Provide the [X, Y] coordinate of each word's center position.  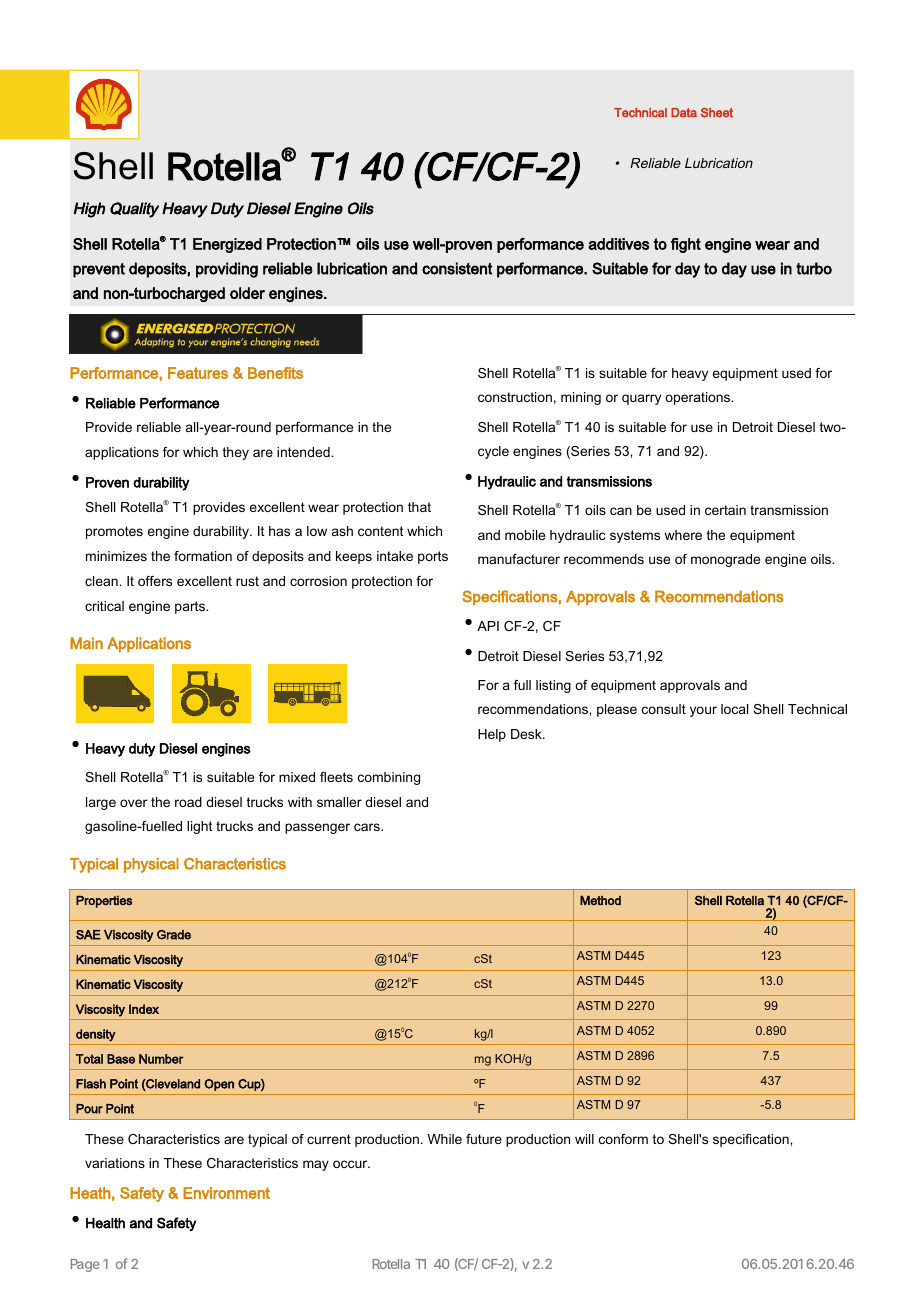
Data [684, 113]
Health [105, 1223]
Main [86, 643]
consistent [457, 268]
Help [492, 735]
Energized [227, 245]
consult [664, 709]
